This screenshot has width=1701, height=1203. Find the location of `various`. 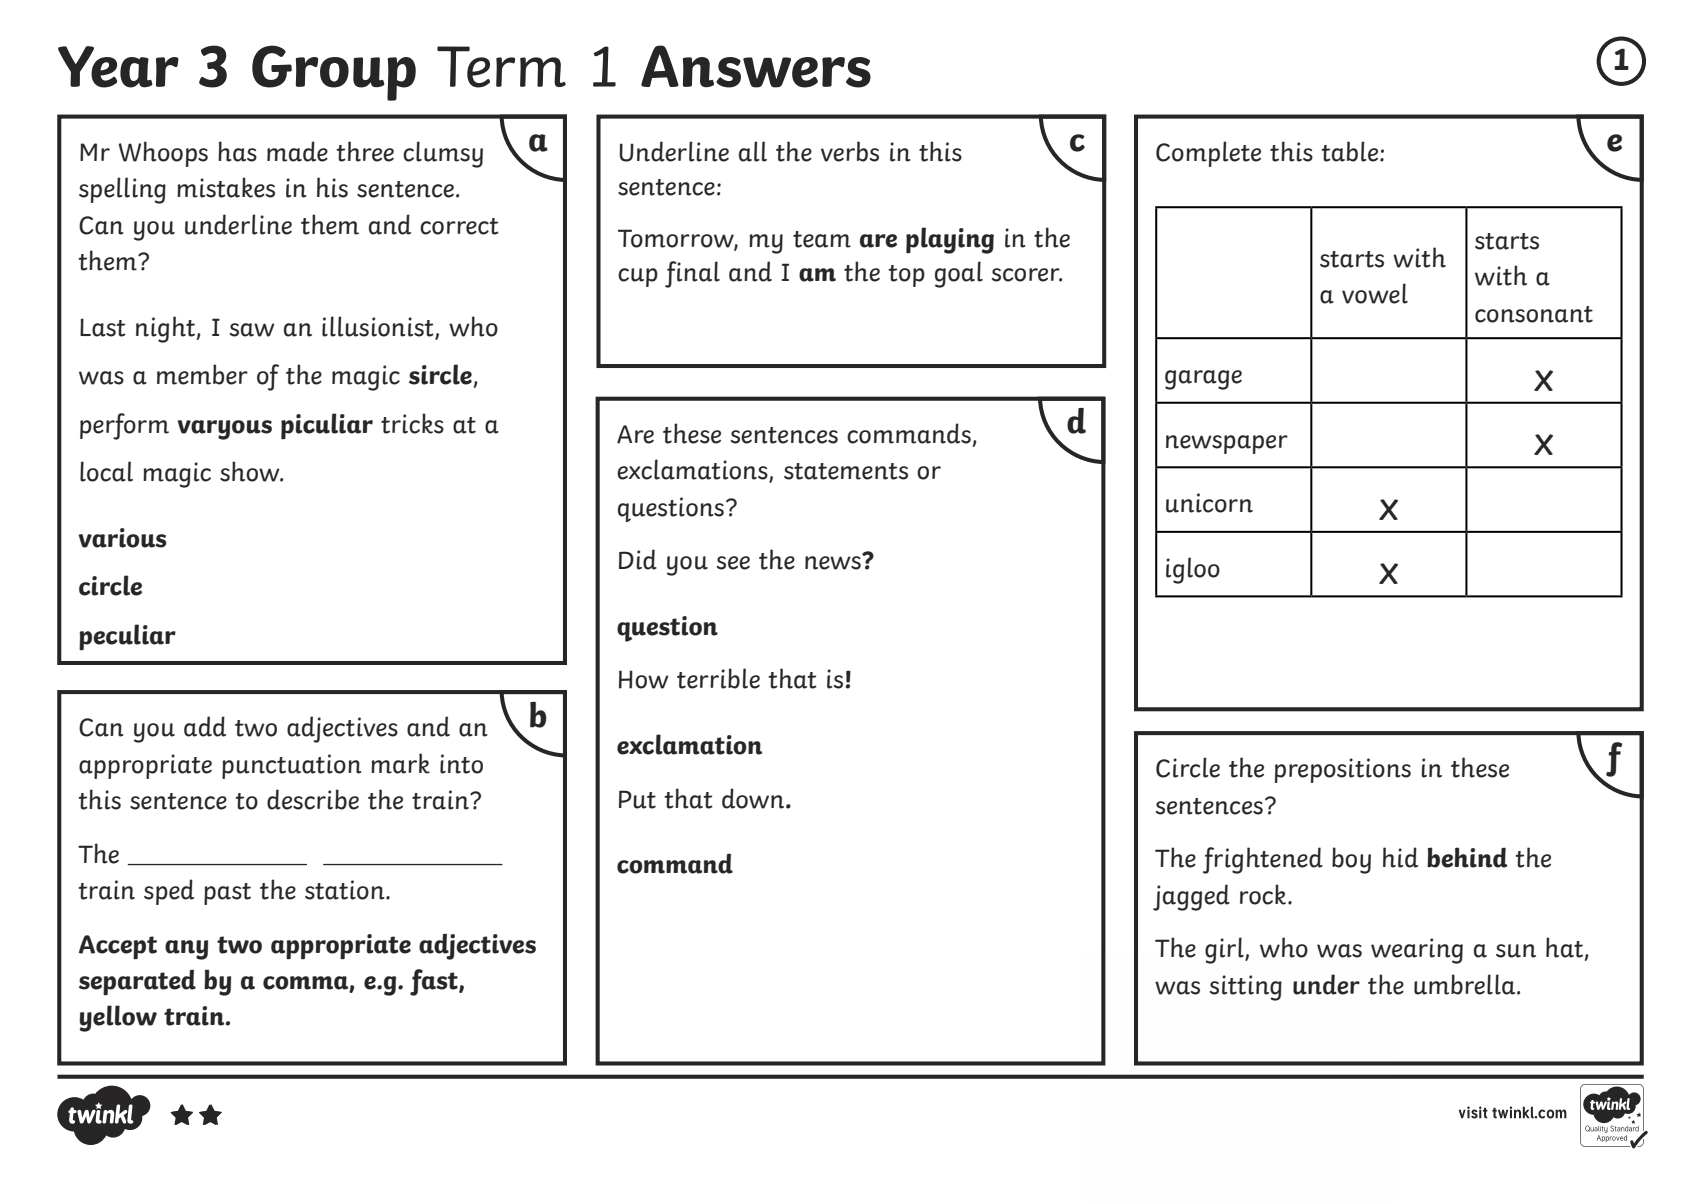

various is located at coordinates (122, 538).
